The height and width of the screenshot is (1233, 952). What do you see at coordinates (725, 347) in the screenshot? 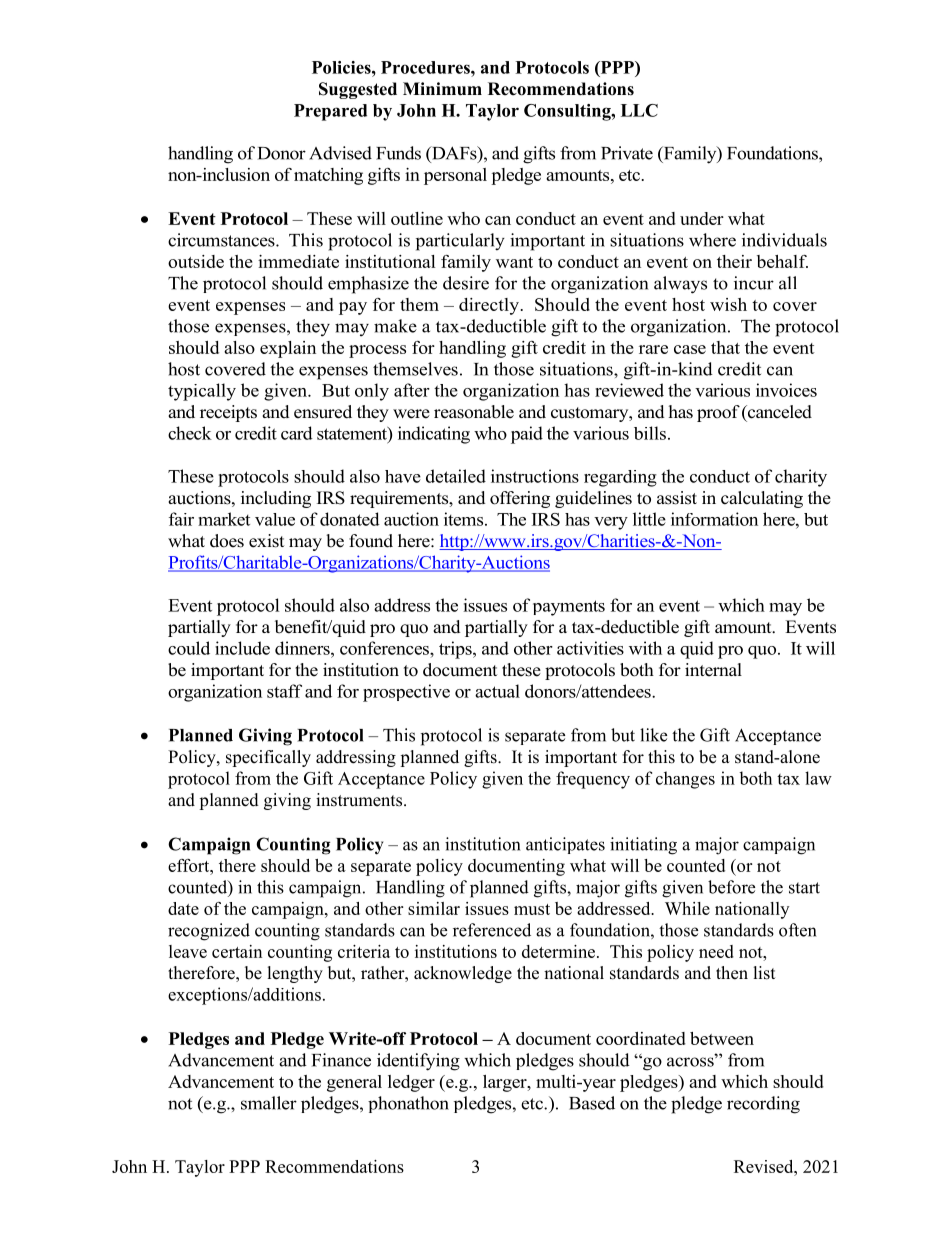
I see `that` at bounding box center [725, 347].
